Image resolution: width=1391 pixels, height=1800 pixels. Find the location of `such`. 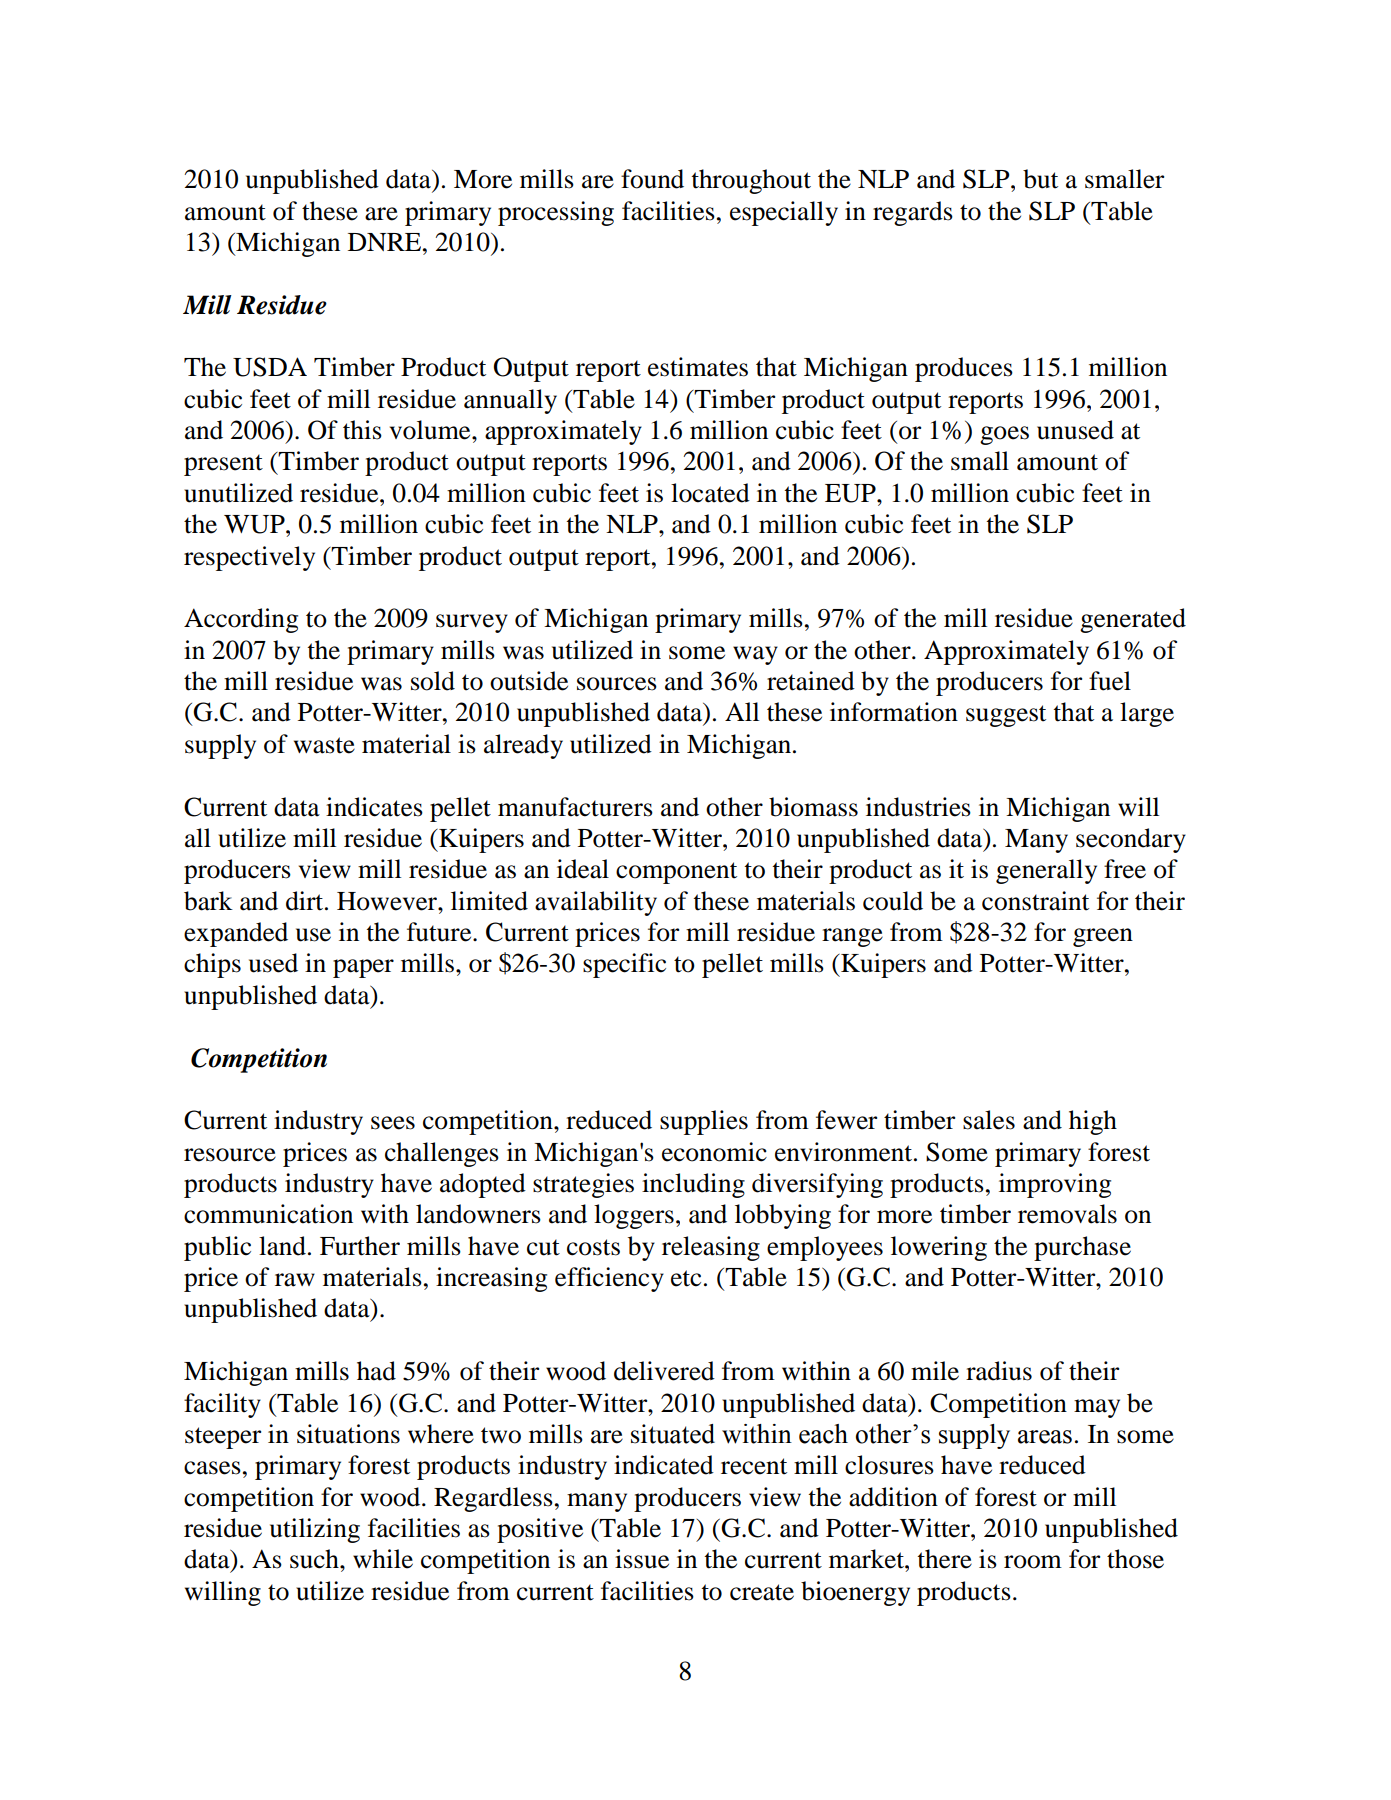

such is located at coordinates (315, 1559).
